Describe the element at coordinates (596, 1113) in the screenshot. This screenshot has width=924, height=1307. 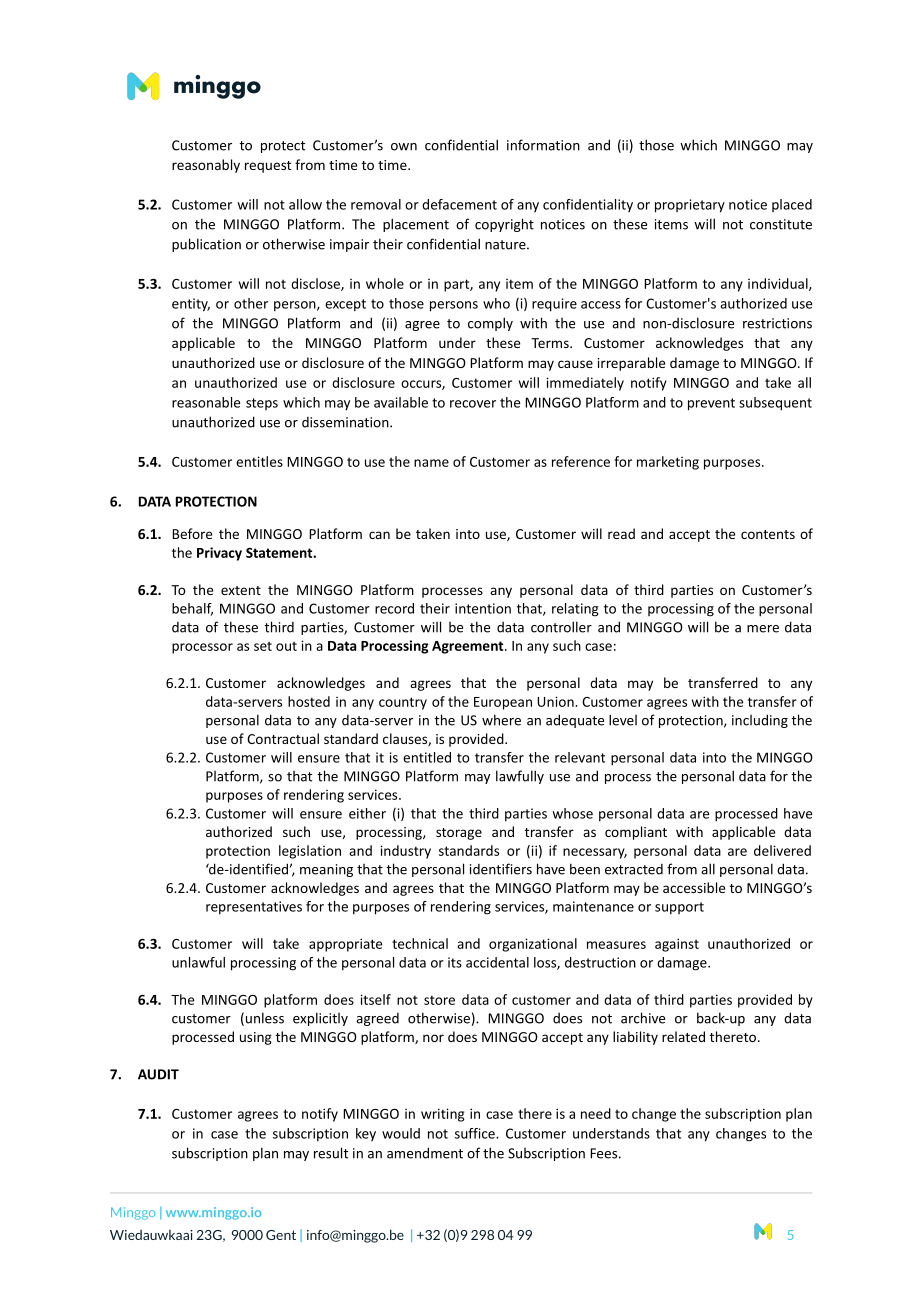
I see `need` at that location.
